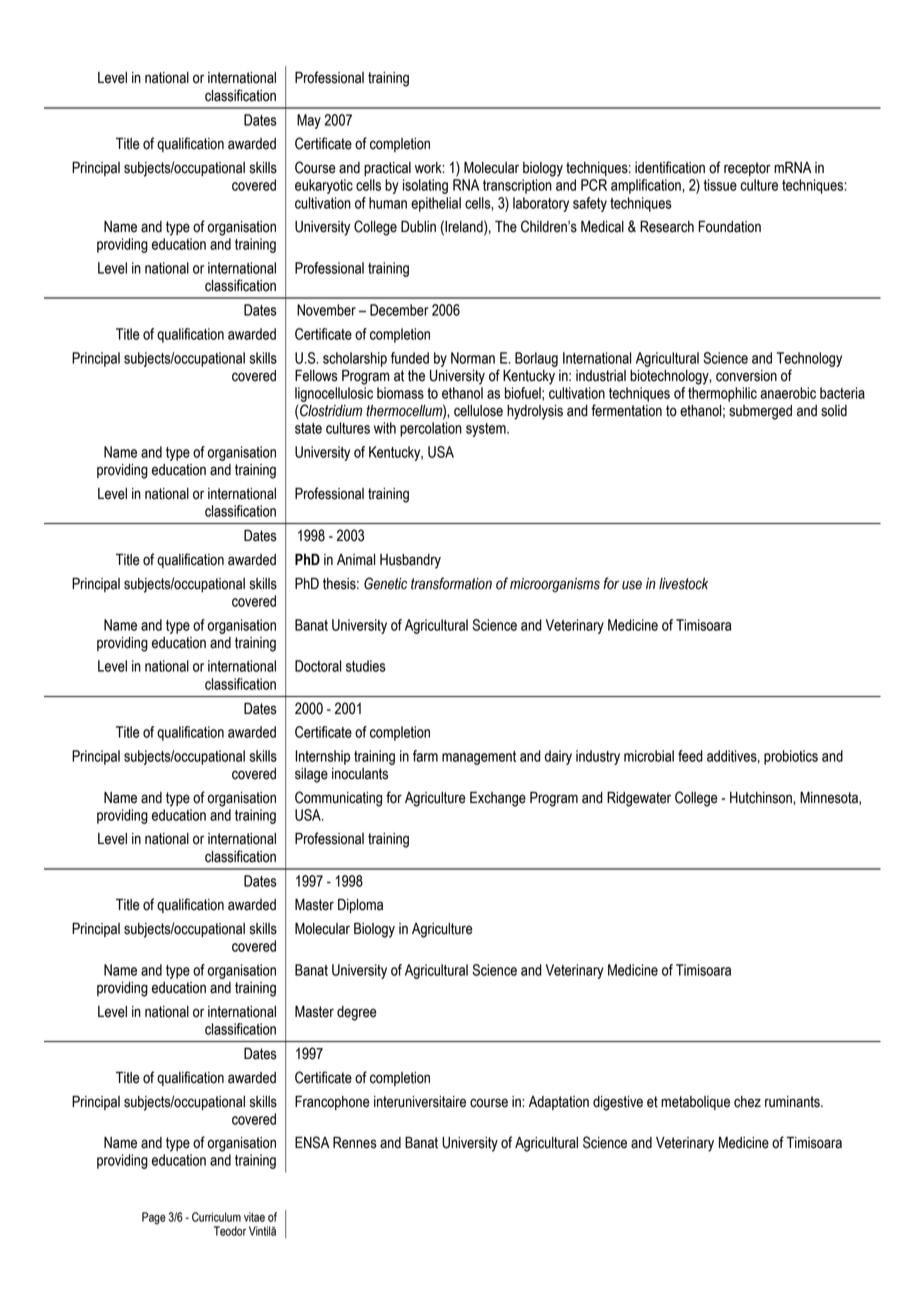  Describe the element at coordinates (308, 428) in the page. I see `state` at that location.
